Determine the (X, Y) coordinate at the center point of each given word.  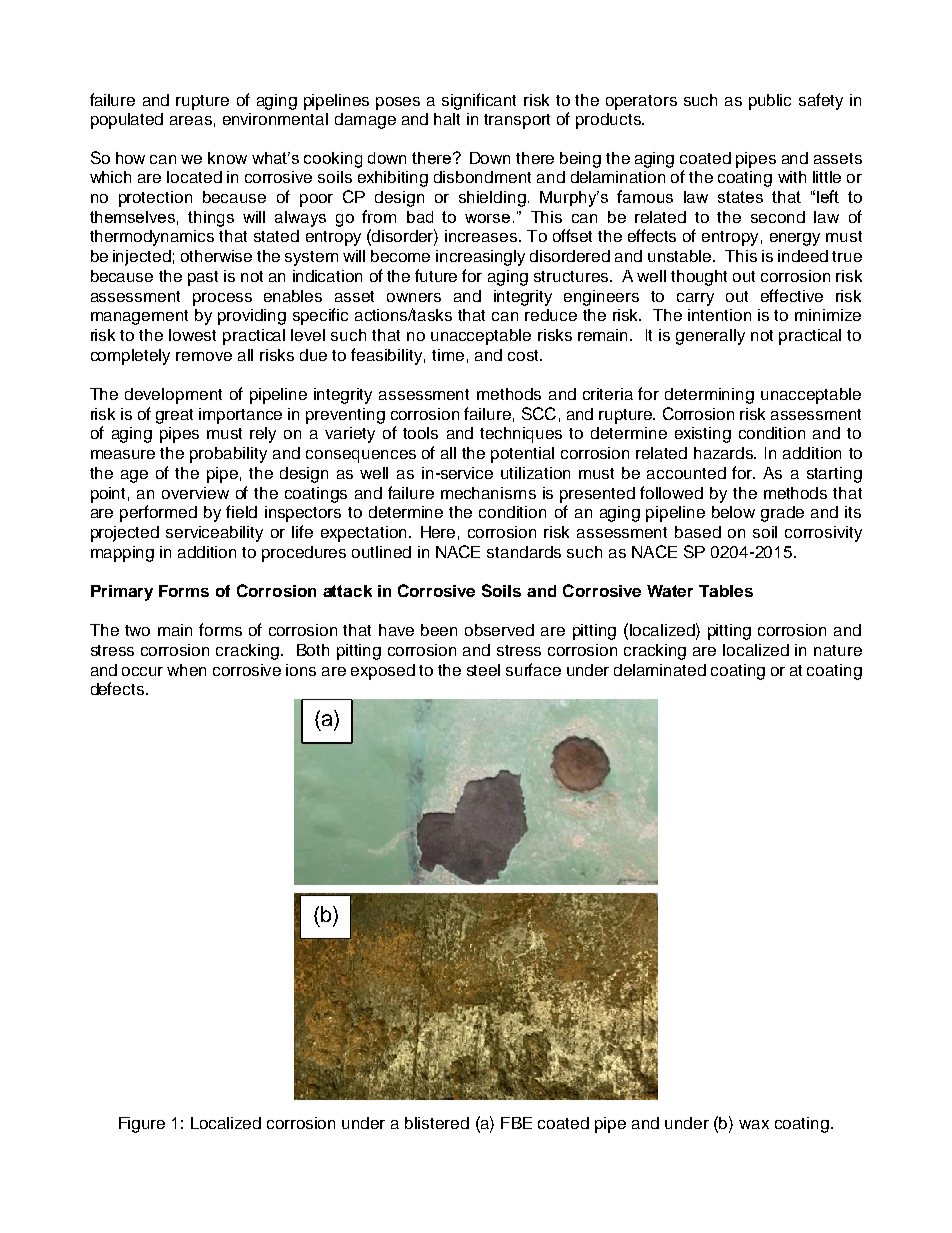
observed (499, 630)
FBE (516, 1123)
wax (754, 1124)
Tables (726, 591)
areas (191, 120)
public (770, 102)
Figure (142, 1125)
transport (517, 121)
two (137, 630)
